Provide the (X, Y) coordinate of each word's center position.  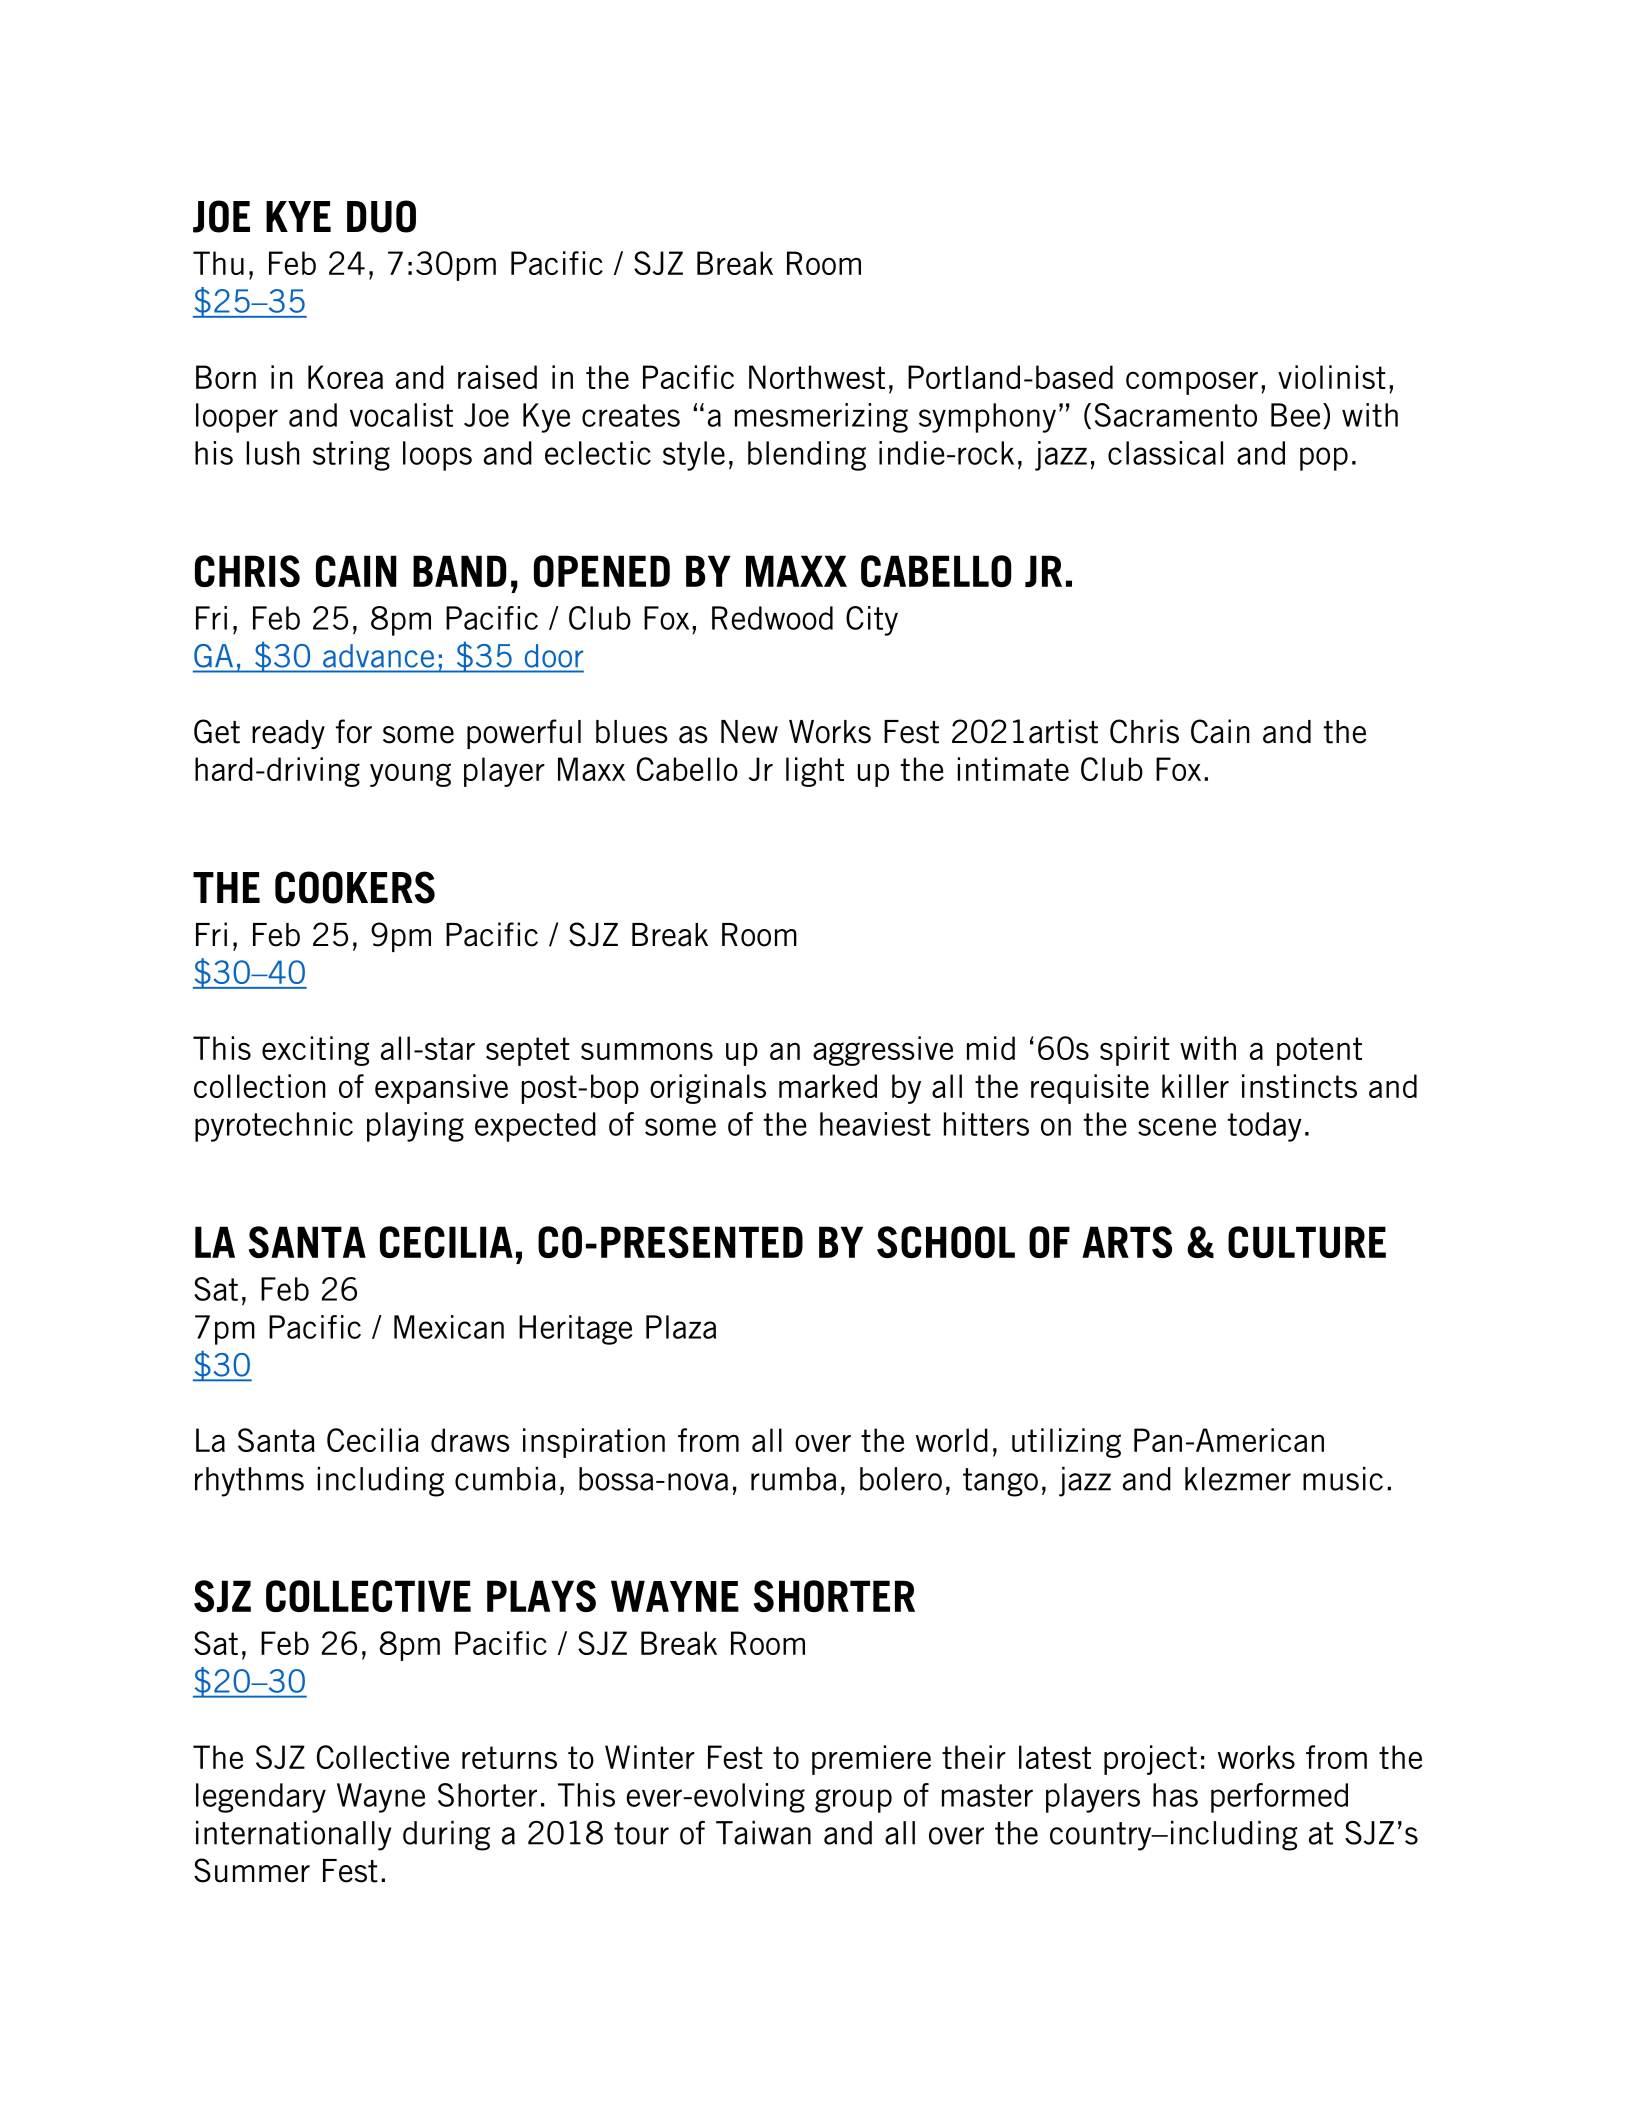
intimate (1013, 769)
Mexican (449, 1327)
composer (1192, 383)
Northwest (817, 377)
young (410, 775)
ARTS (1127, 1242)
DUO (381, 216)
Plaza (681, 1327)
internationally (293, 1836)
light (815, 772)
